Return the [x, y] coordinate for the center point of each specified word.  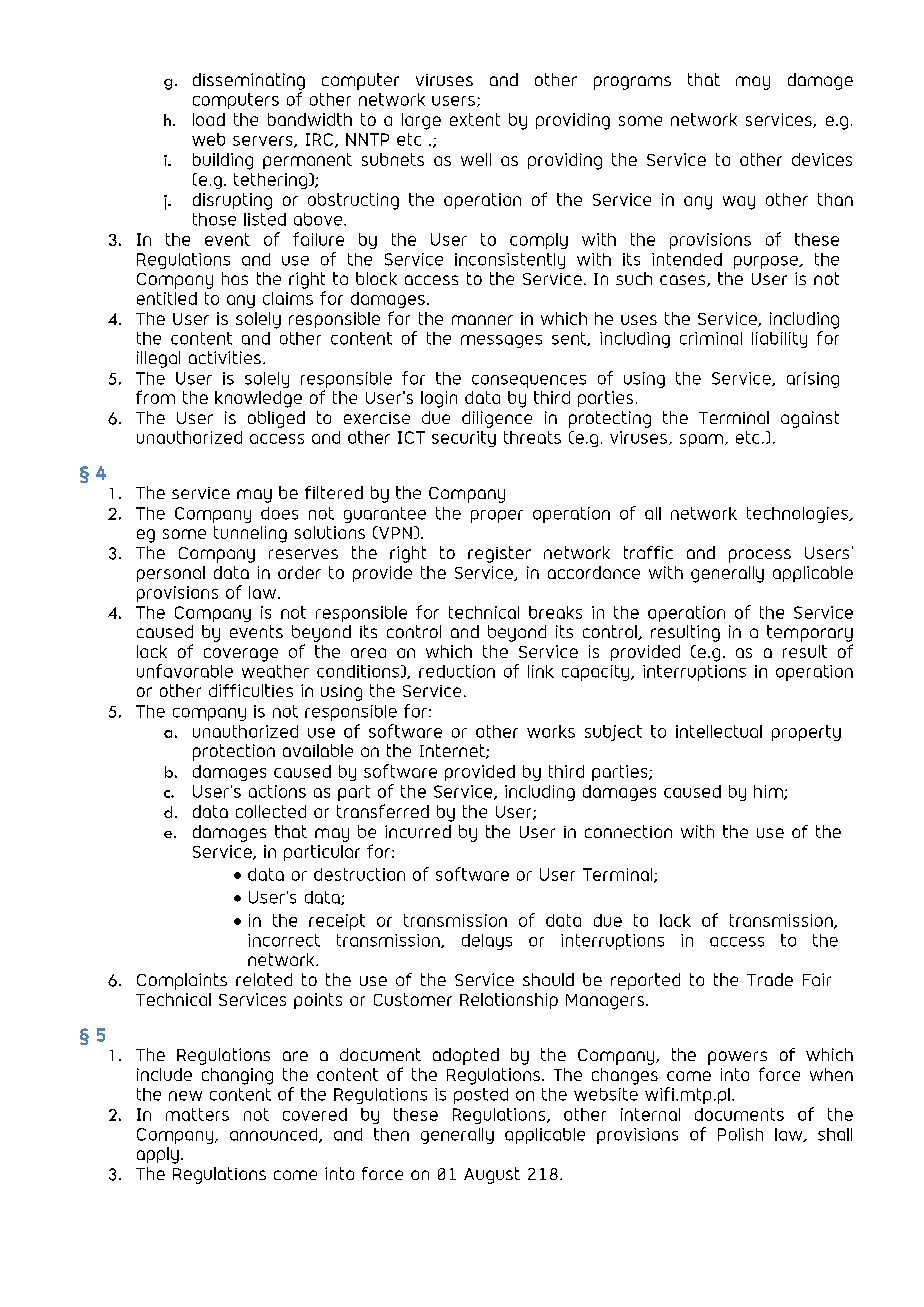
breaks [555, 612]
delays [487, 942]
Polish [740, 1134]
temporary [810, 633]
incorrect [284, 940]
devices [822, 159]
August [492, 1175]
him [769, 792]
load [209, 119]
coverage [241, 655]
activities [225, 357]
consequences [529, 381]
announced [275, 1135]
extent [475, 119]
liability [779, 340]
